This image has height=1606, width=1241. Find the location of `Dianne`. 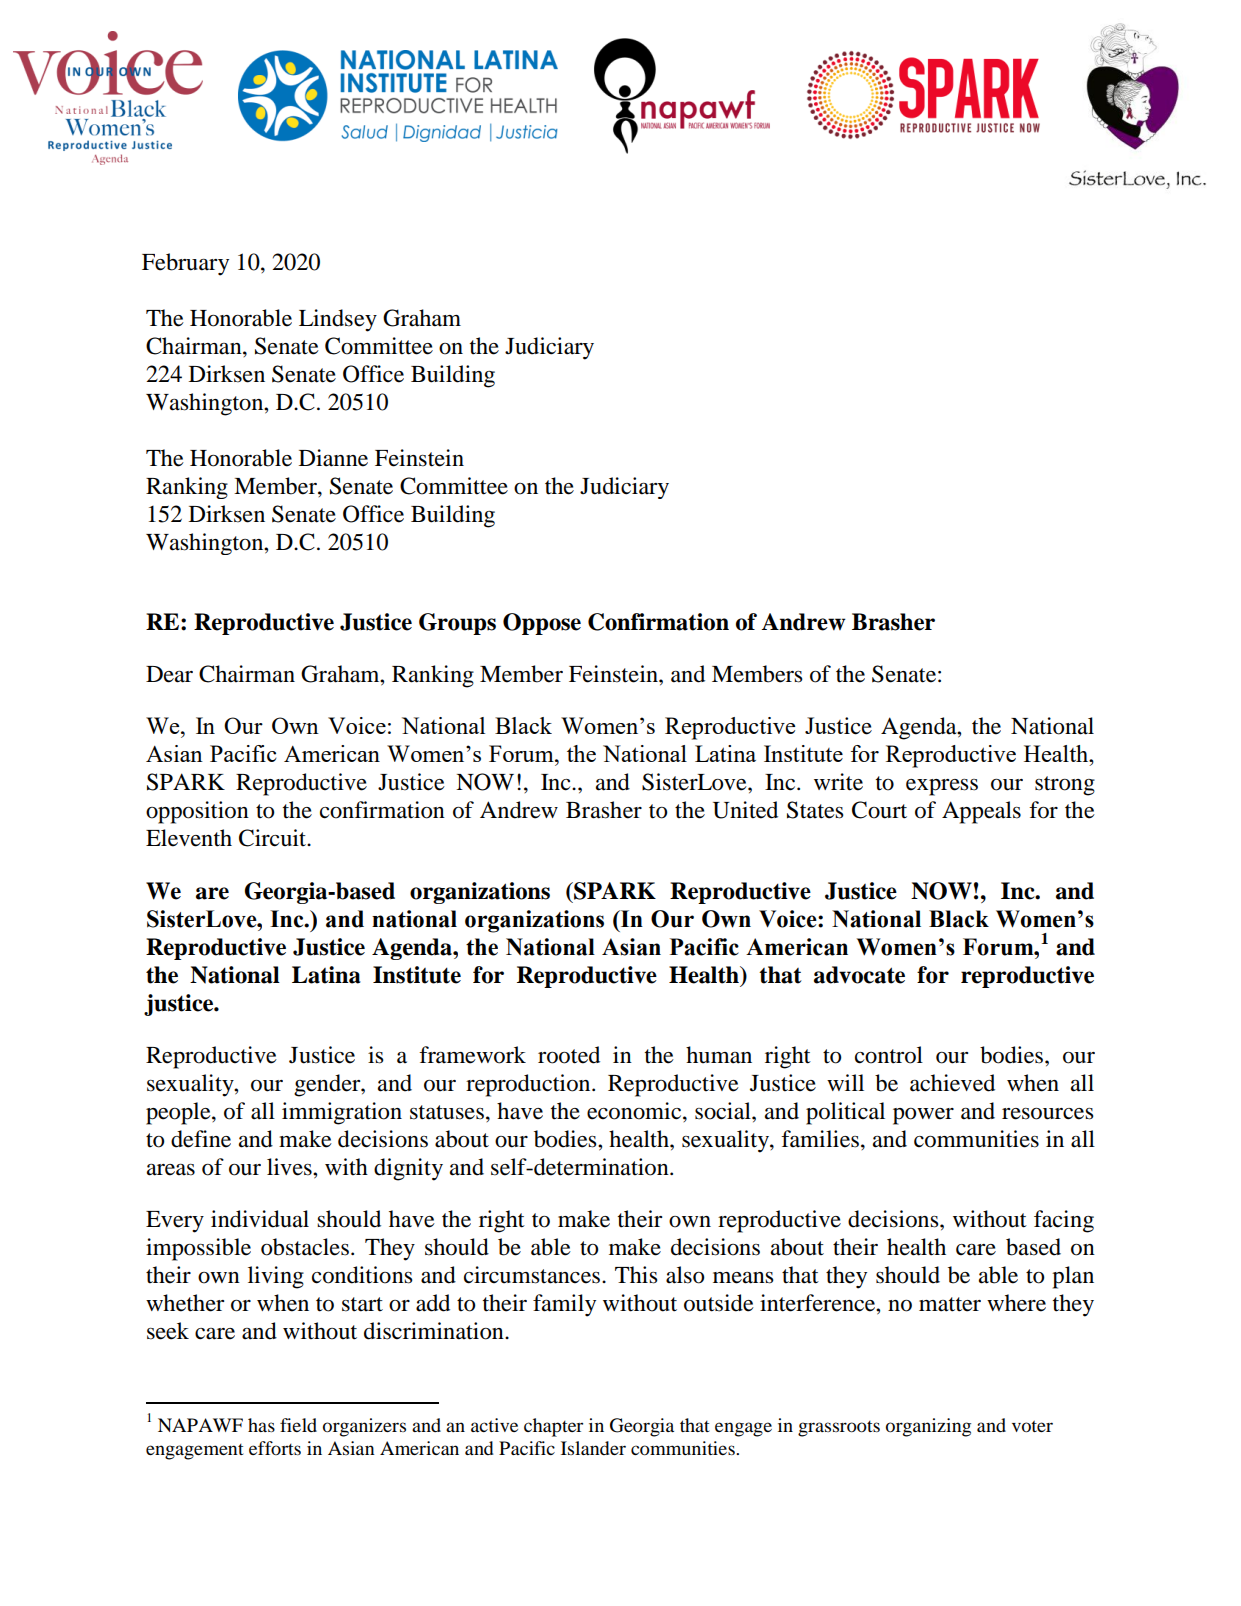

Dianne is located at coordinates (333, 458).
